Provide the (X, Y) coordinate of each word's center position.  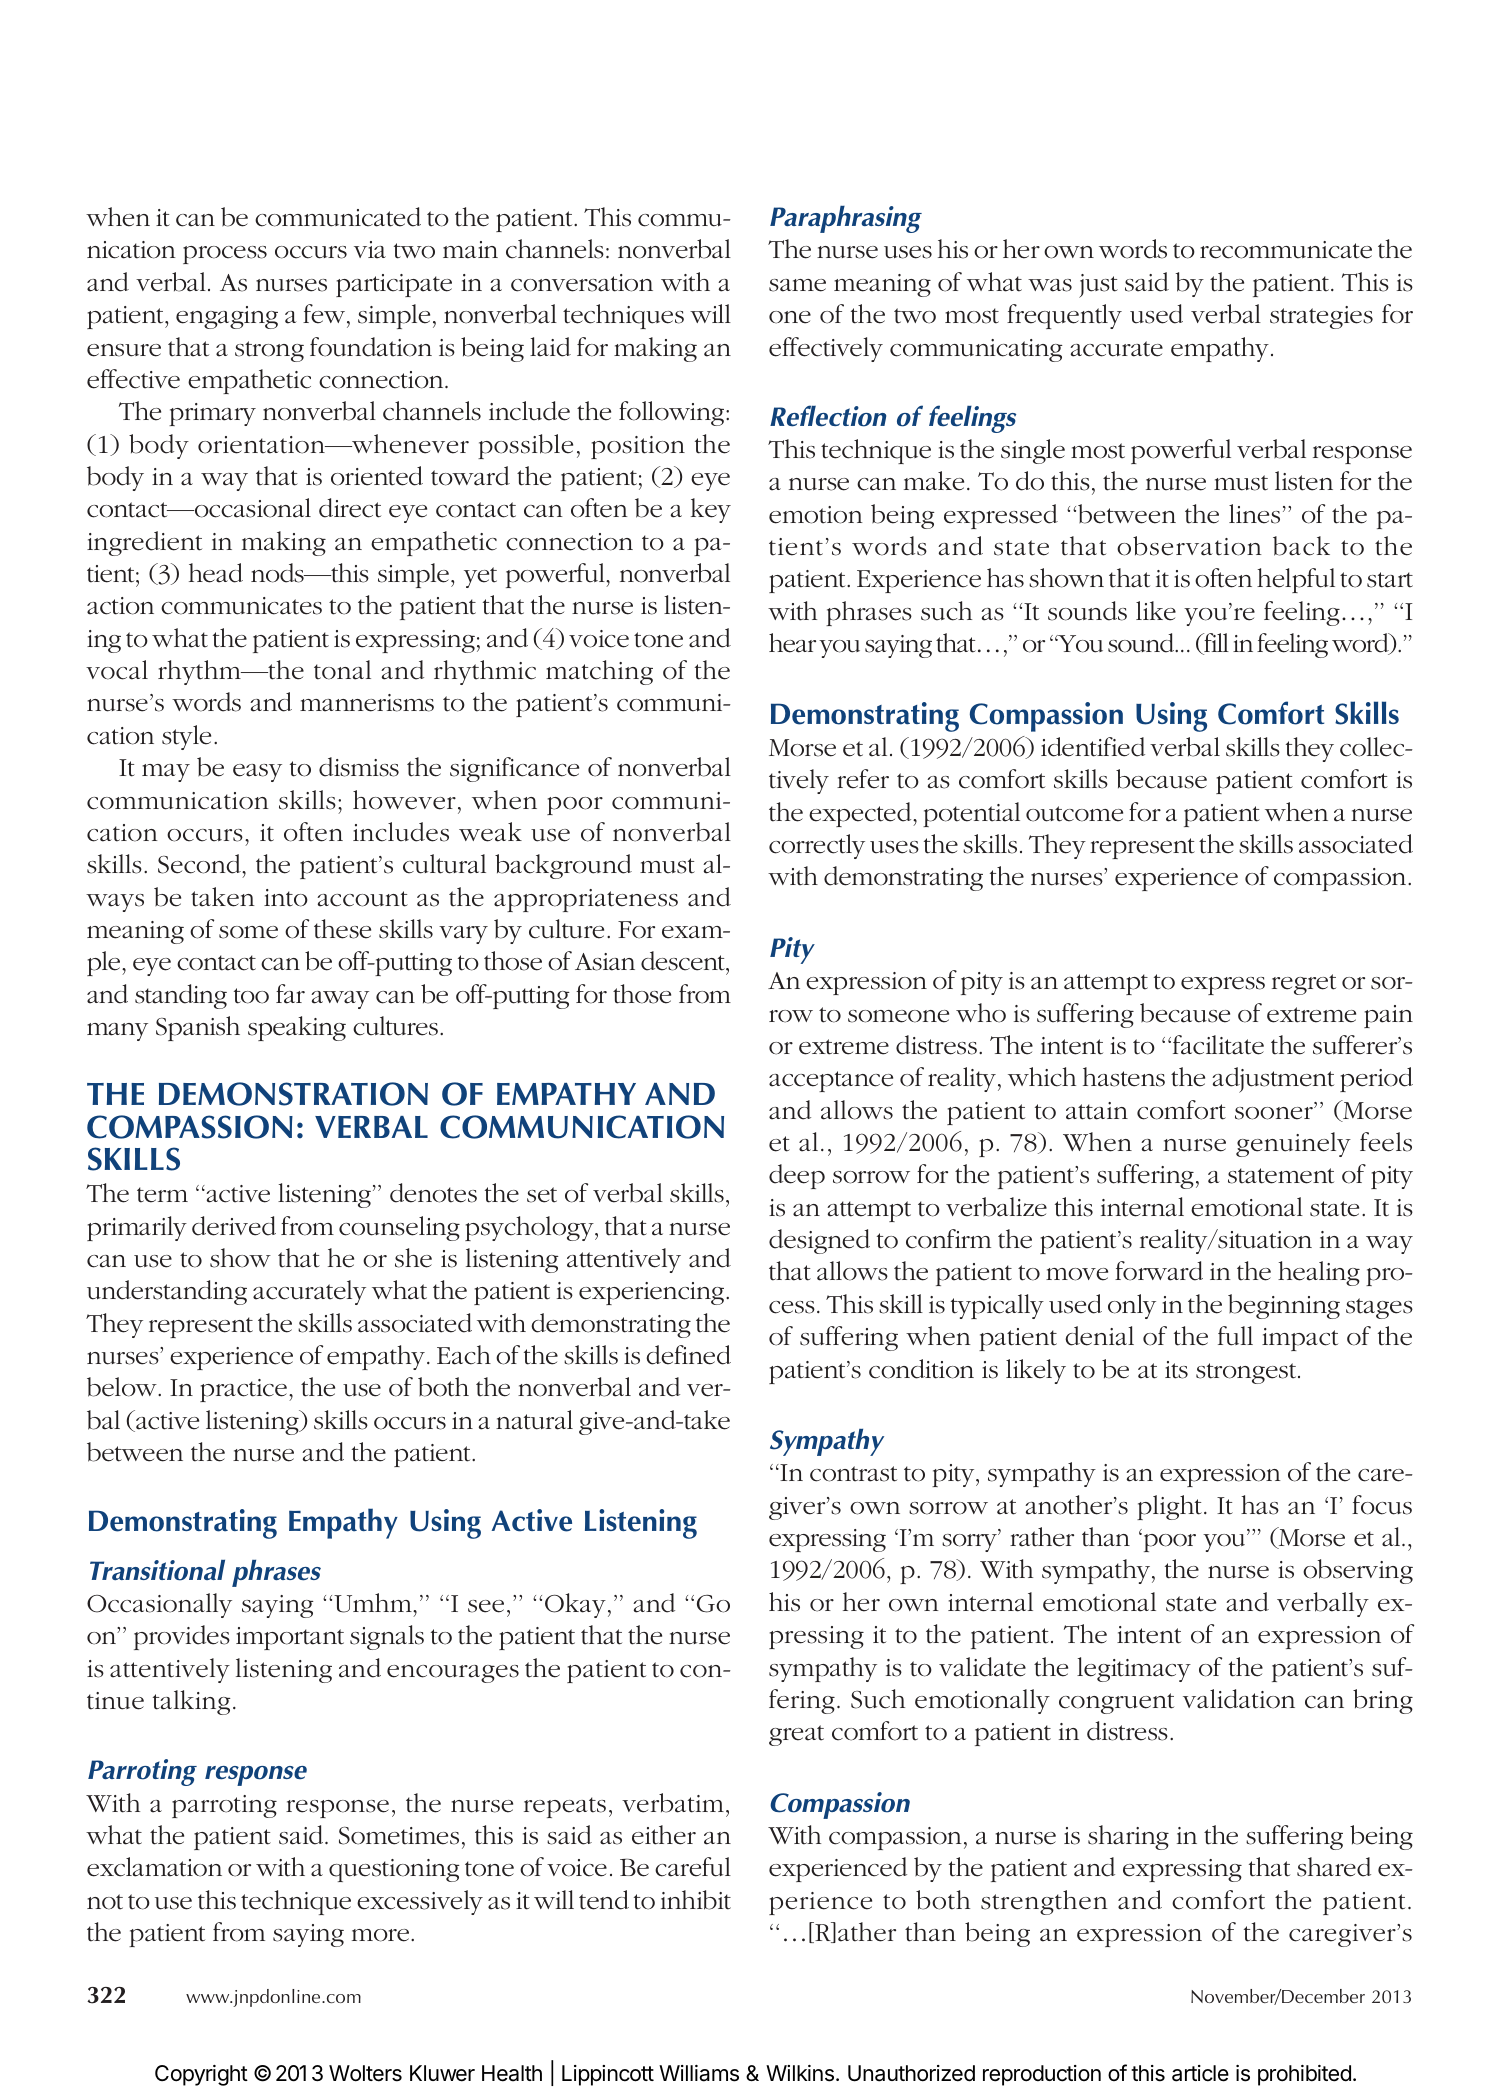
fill (1215, 644)
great (796, 1735)
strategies (1321, 317)
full (1235, 1336)
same (797, 285)
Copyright (201, 2075)
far (290, 994)
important (290, 1638)
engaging (227, 317)
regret (1304, 984)
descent (684, 961)
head (216, 573)
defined (688, 1355)
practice (243, 1390)
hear (792, 643)
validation (1239, 1699)
